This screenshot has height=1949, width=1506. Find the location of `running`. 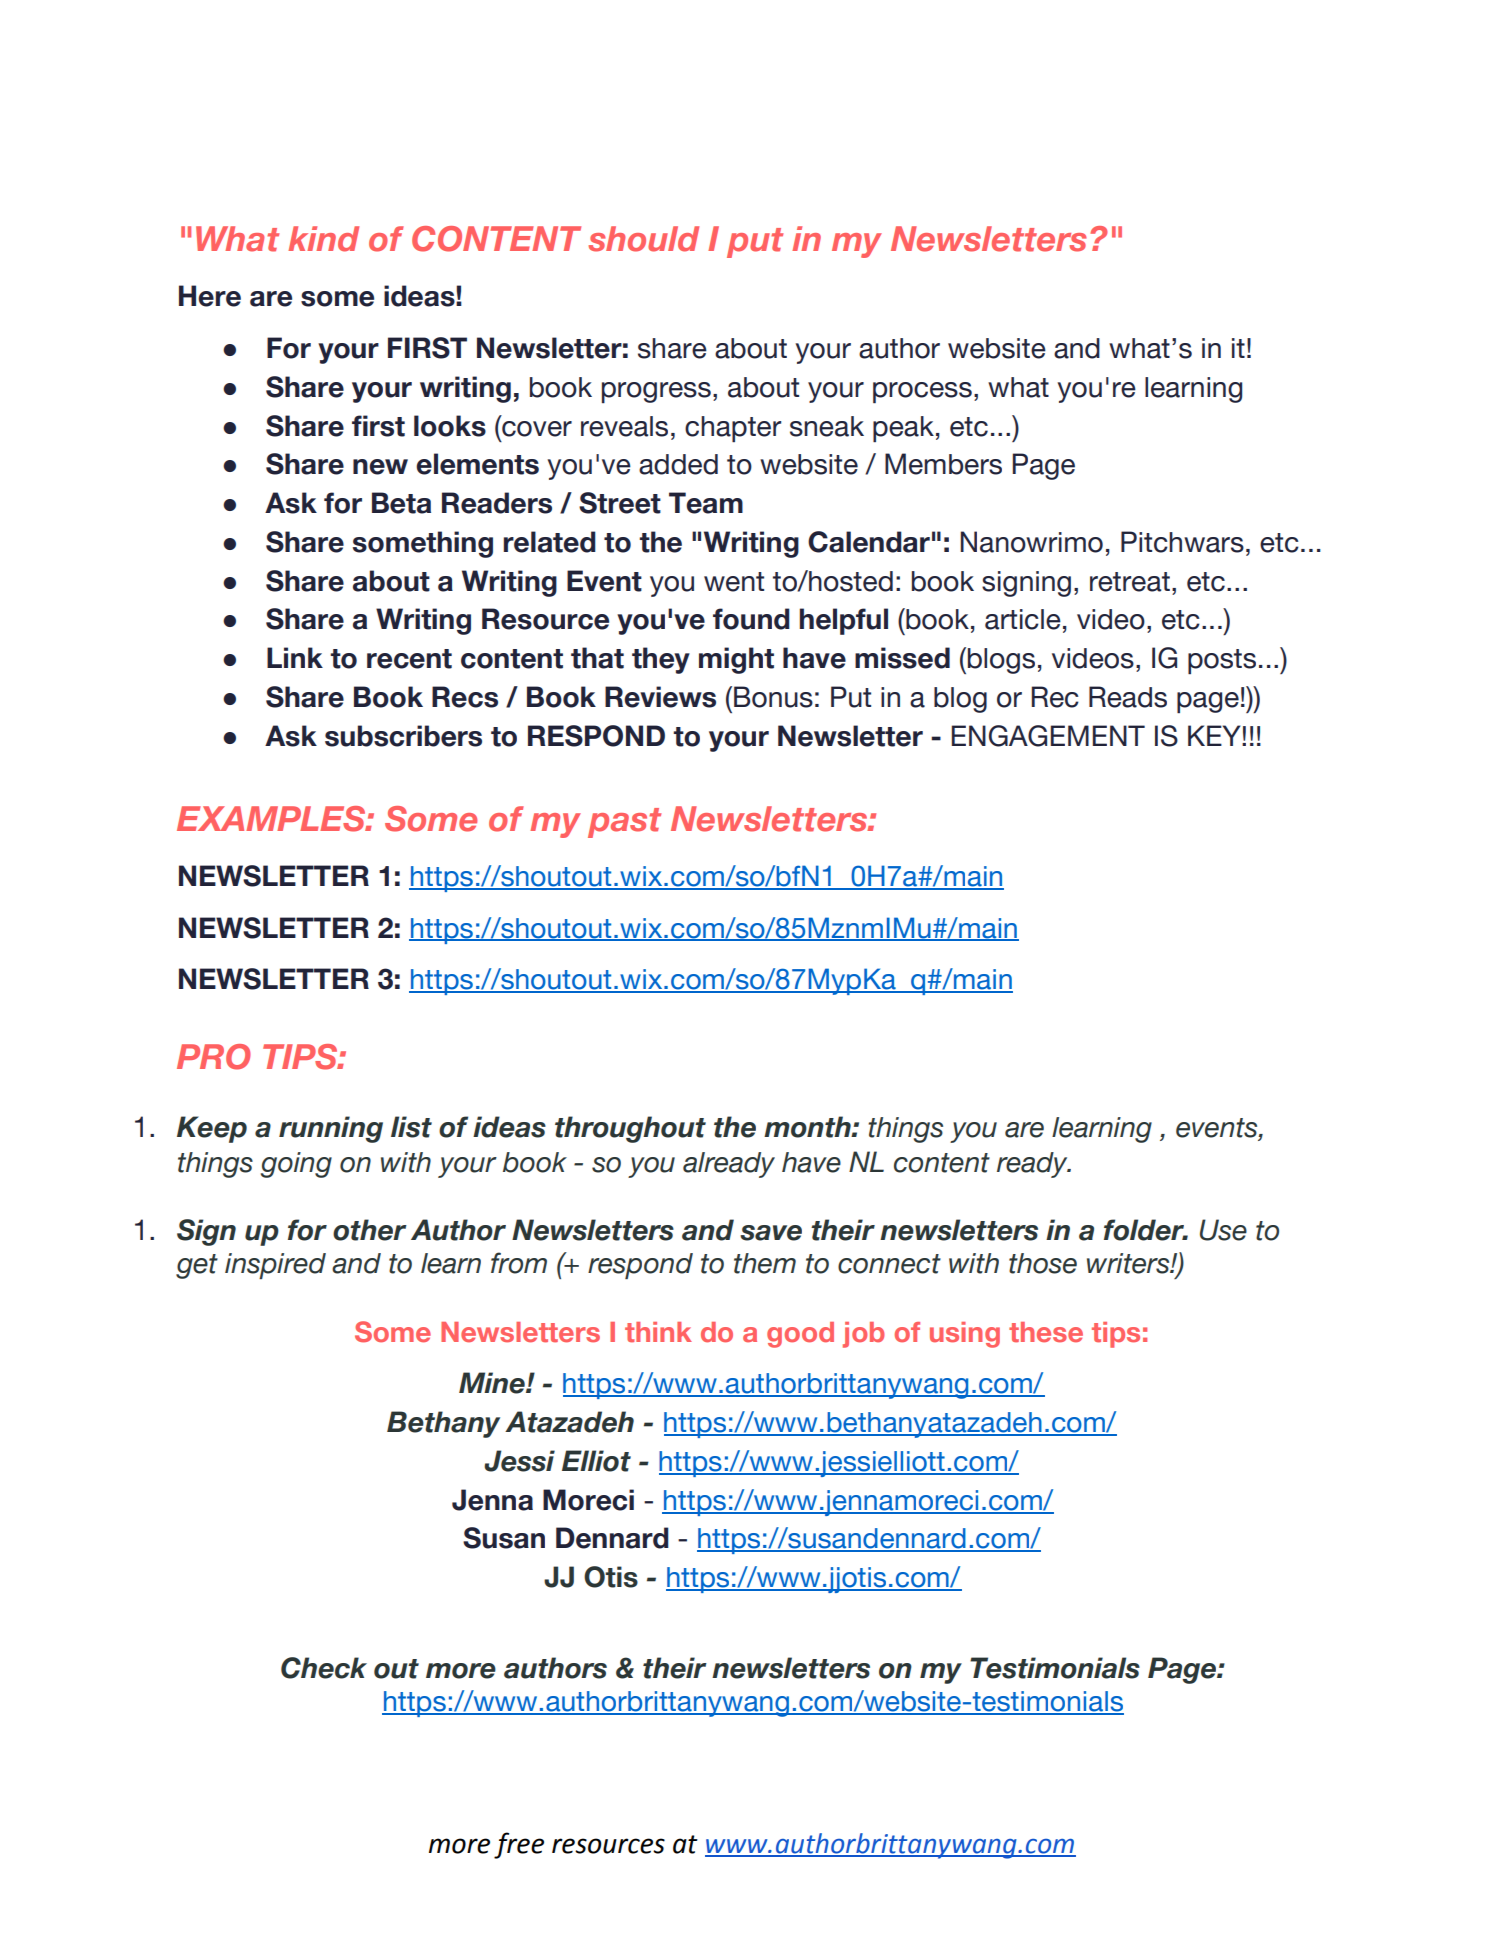

running is located at coordinates (331, 1129).
